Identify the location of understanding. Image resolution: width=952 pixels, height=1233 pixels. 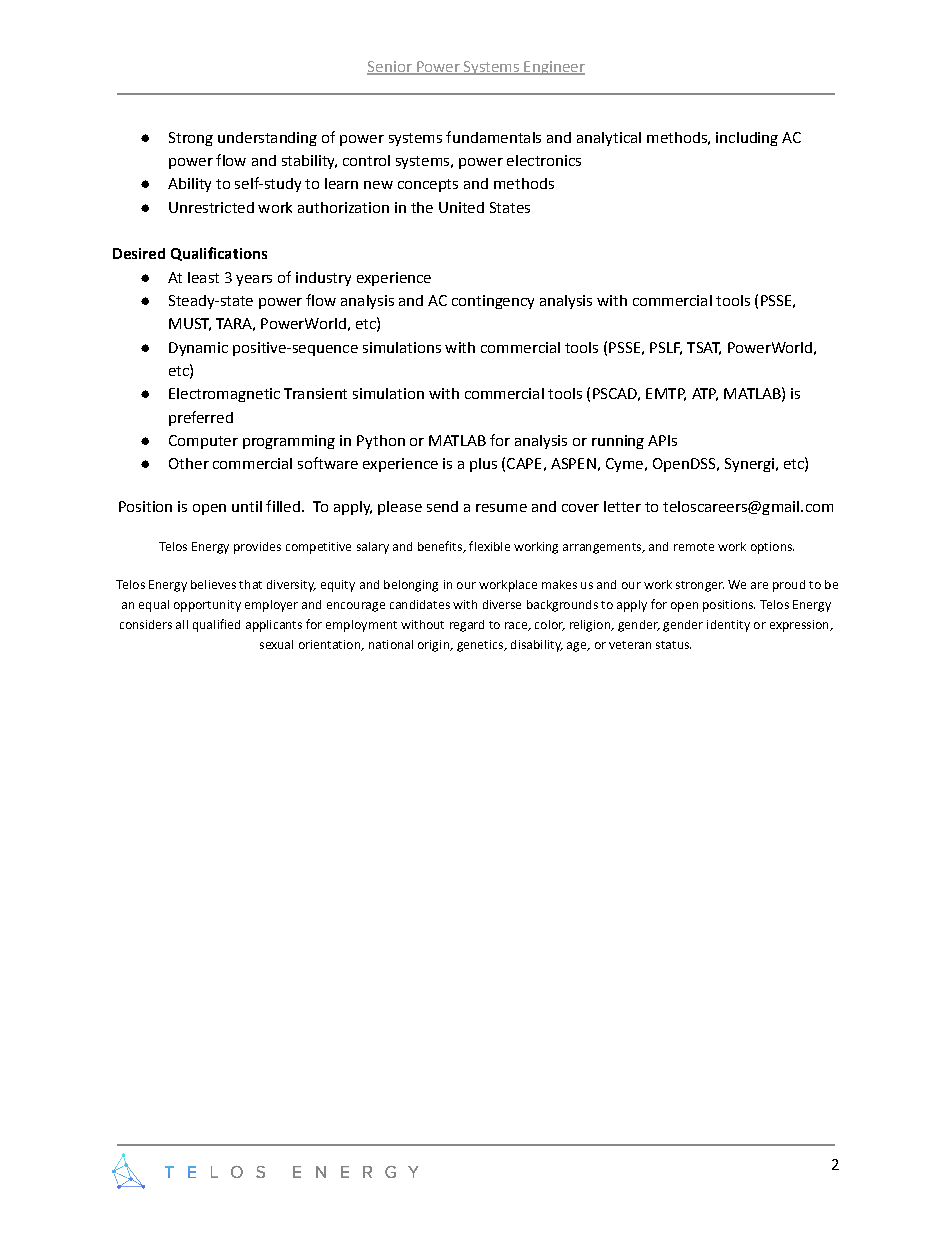
(267, 139).
